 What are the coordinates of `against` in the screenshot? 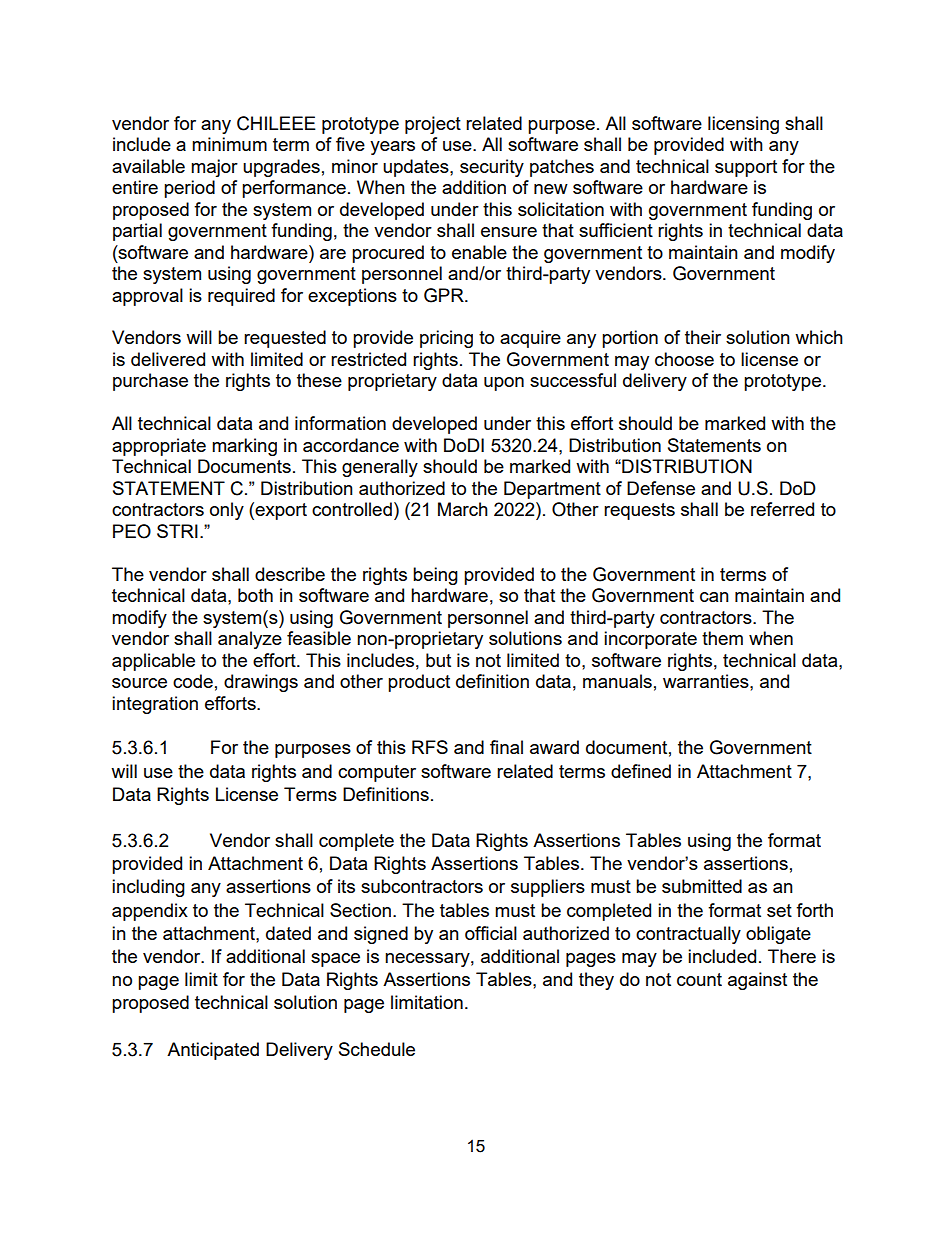 It's located at (757, 981).
